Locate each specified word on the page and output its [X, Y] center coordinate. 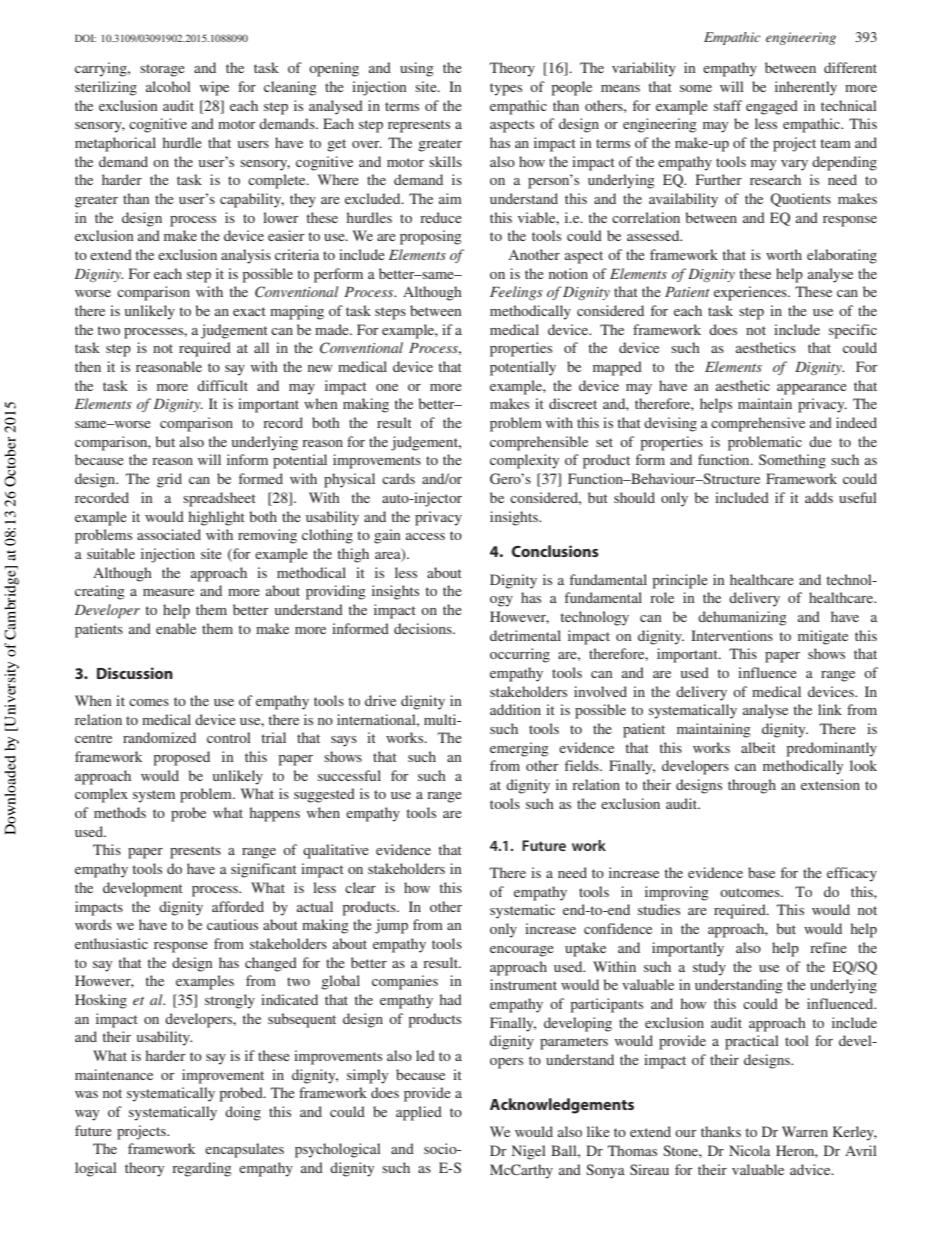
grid [169, 480]
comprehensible [539, 443]
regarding [202, 1169]
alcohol [168, 86]
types [506, 89]
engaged [772, 107]
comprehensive [758, 424]
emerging [519, 749]
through [752, 786]
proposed [181, 758]
